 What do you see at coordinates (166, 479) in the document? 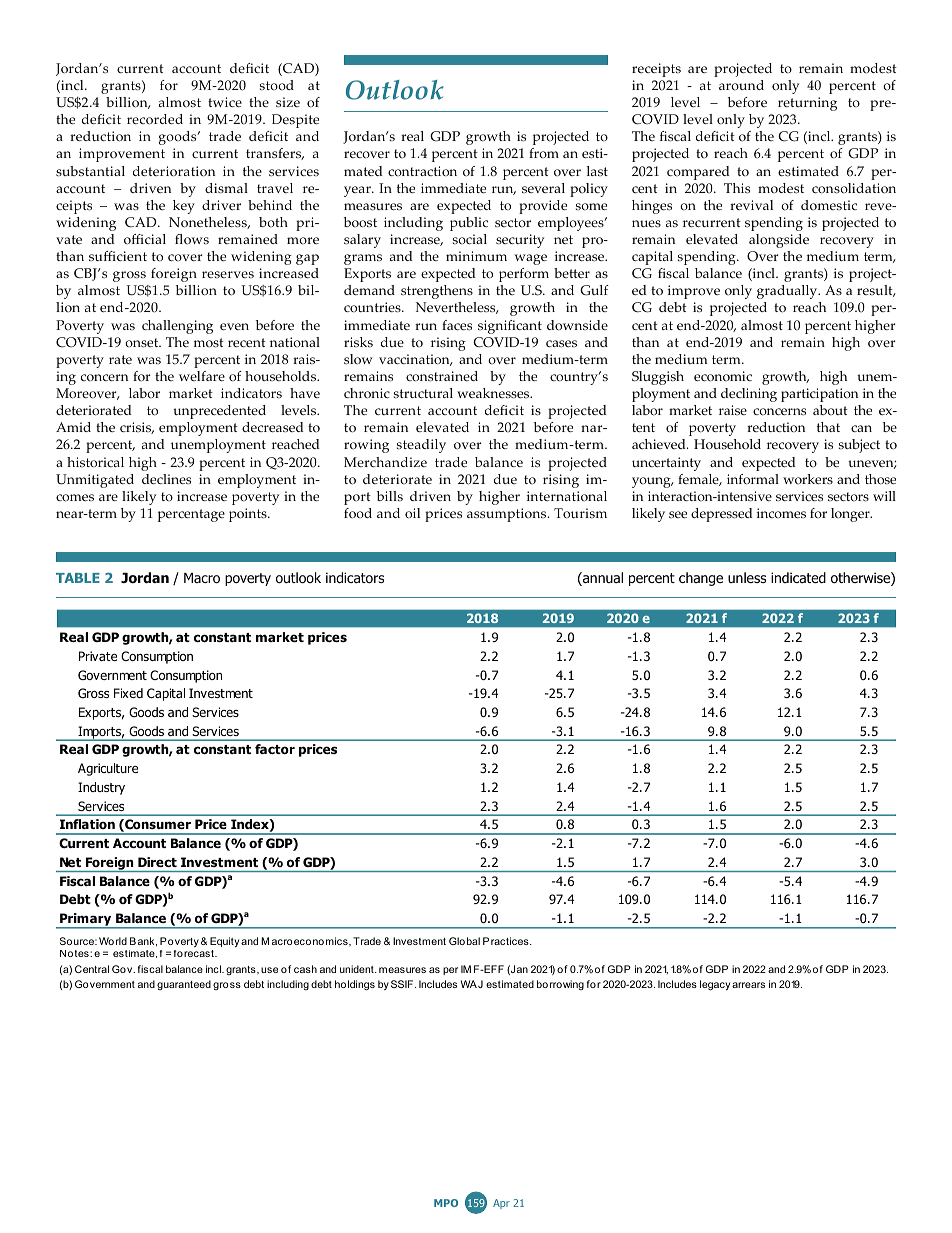
I see `declines` at bounding box center [166, 479].
